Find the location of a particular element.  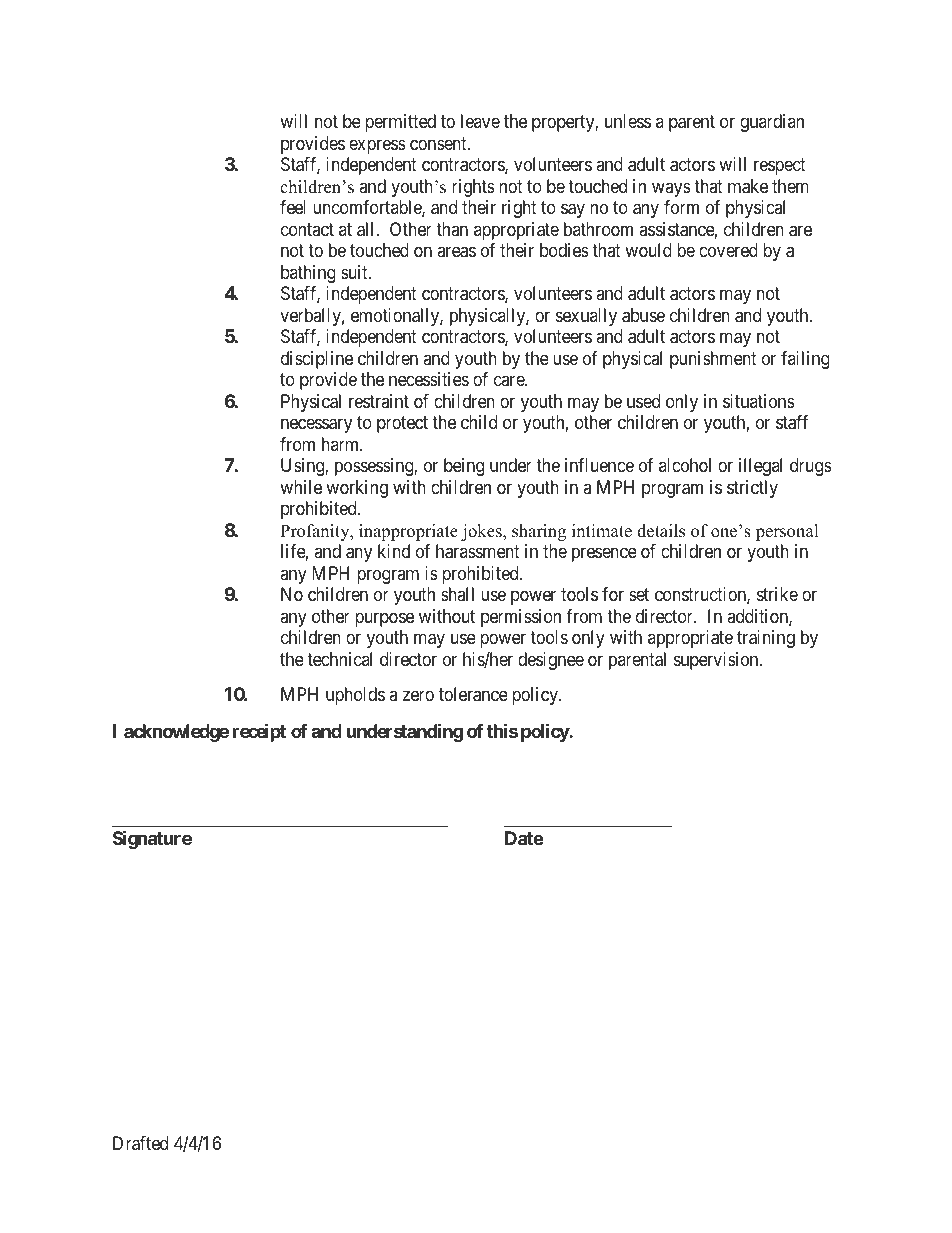

discipline is located at coordinates (317, 360).
